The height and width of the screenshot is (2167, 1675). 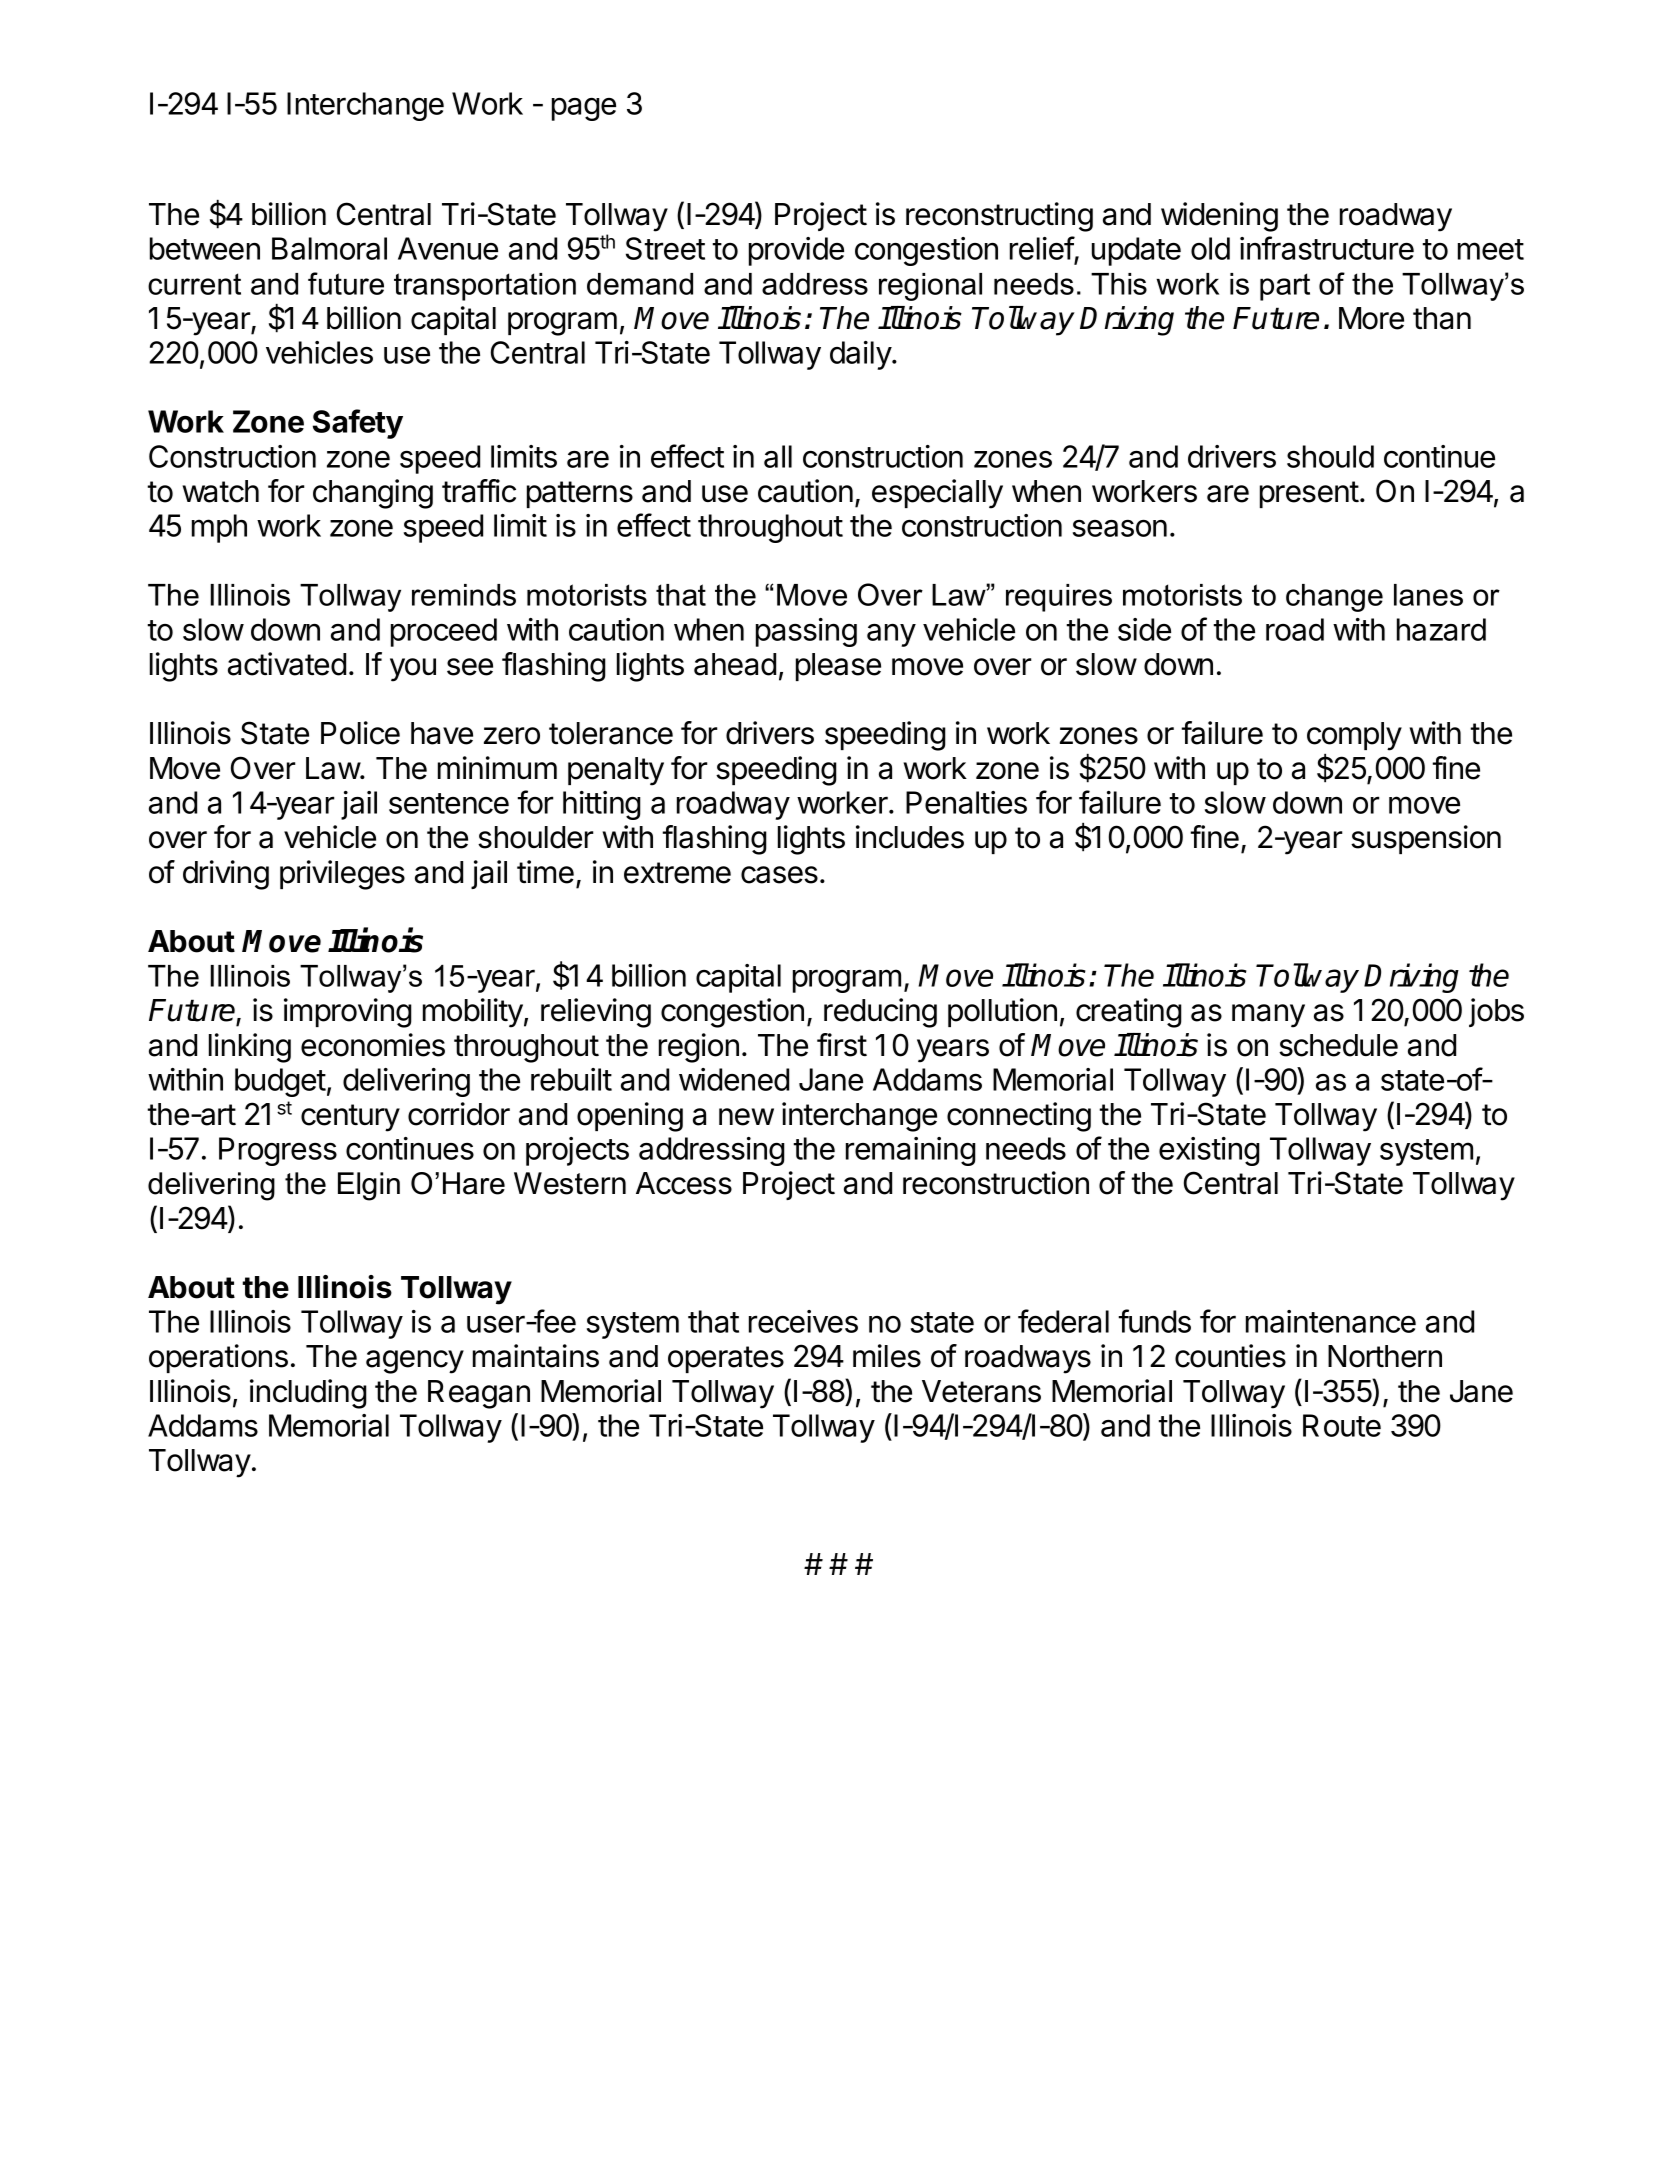 What do you see at coordinates (999, 217) in the screenshot?
I see `reconstructing` at bounding box center [999, 217].
